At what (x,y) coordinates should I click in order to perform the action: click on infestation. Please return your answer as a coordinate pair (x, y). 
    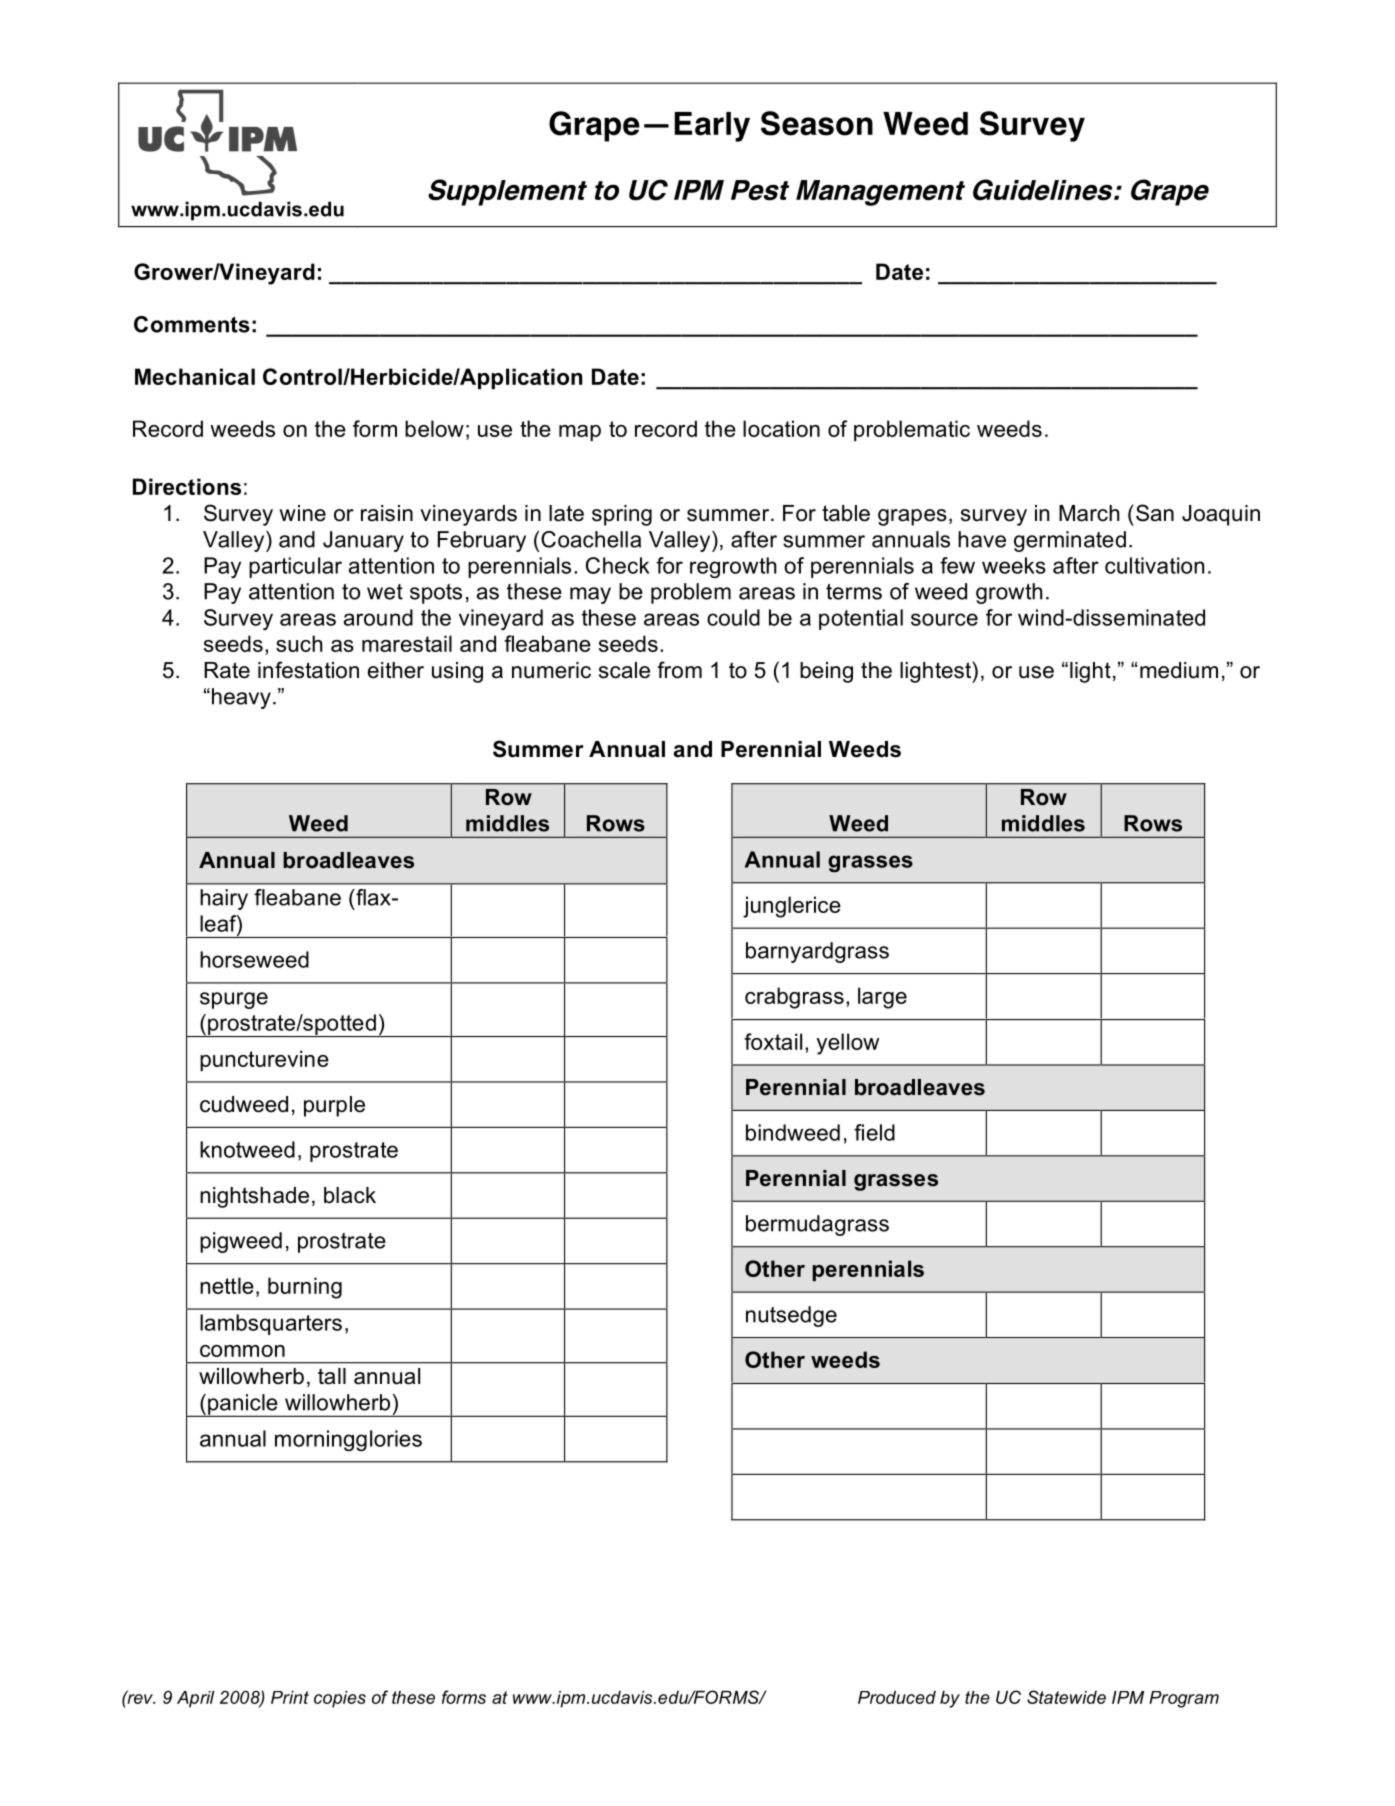
    Looking at the image, I should click on (308, 670).
